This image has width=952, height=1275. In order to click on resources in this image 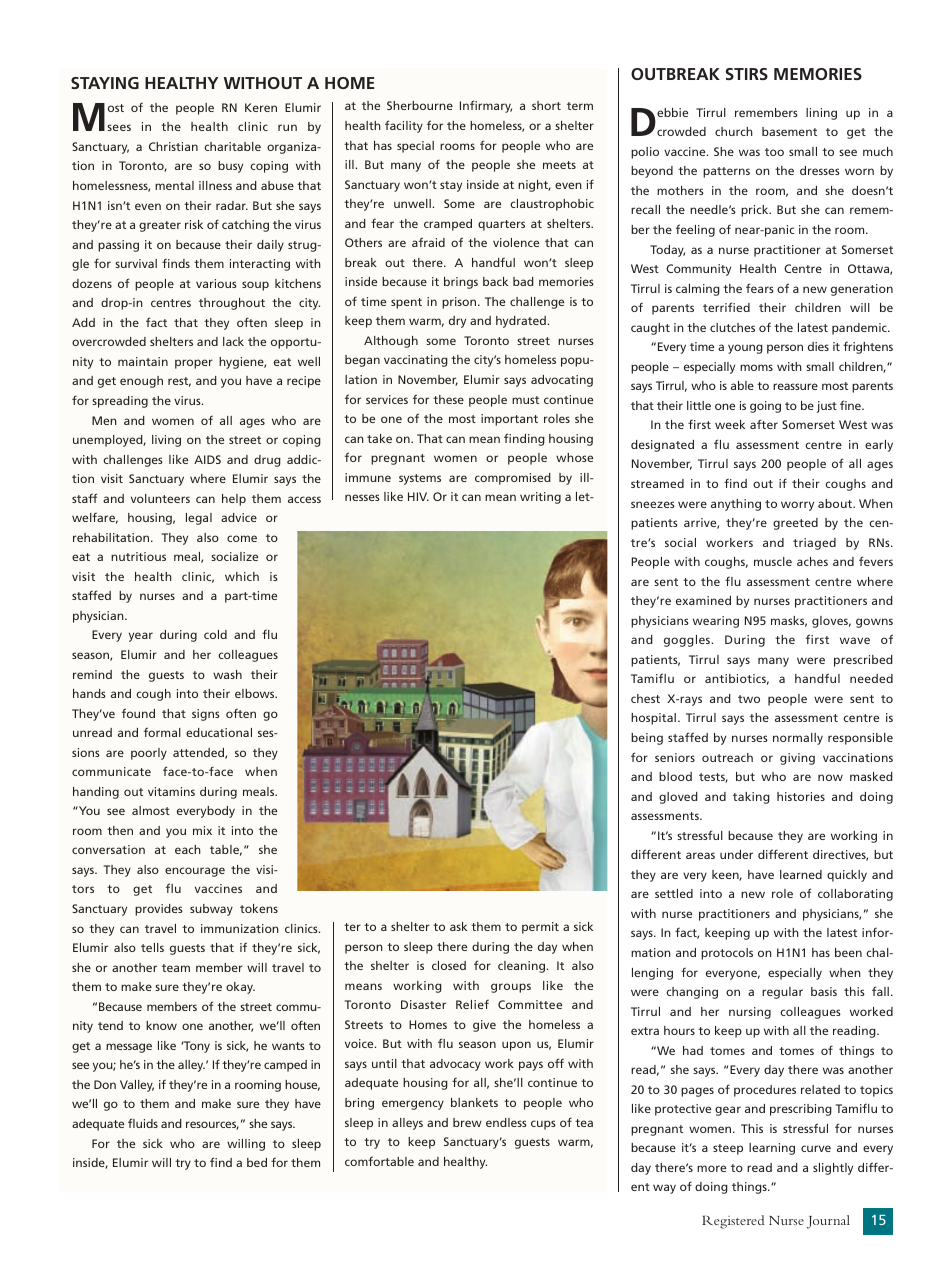, I will do `click(212, 1125)`.
